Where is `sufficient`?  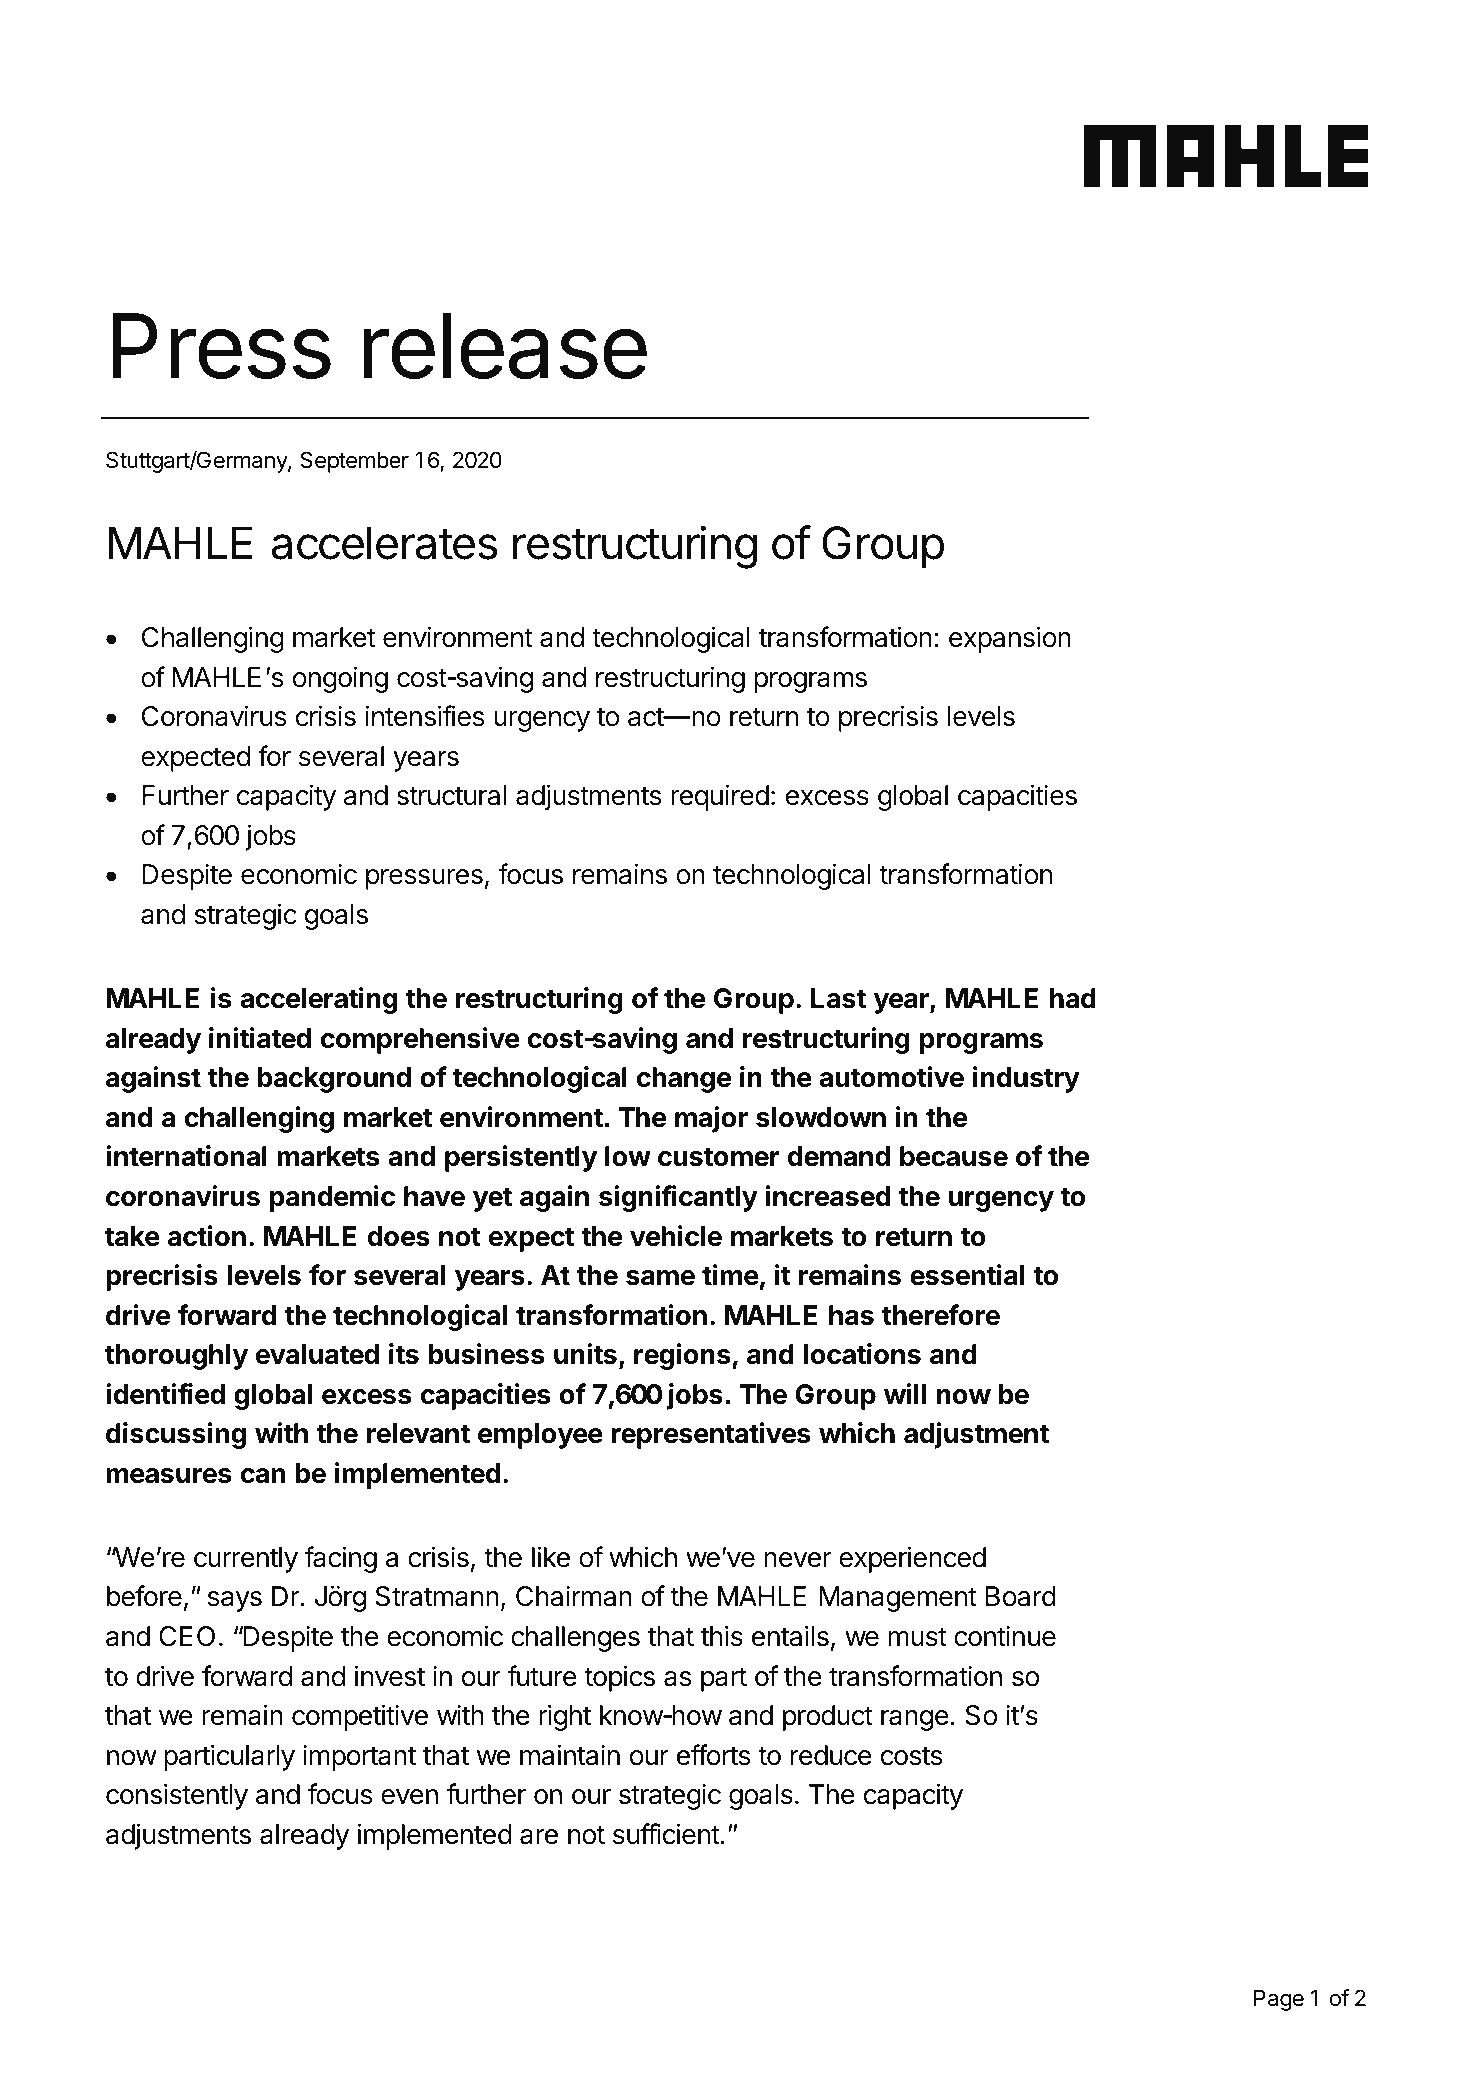
sufficient is located at coordinates (666, 1834).
